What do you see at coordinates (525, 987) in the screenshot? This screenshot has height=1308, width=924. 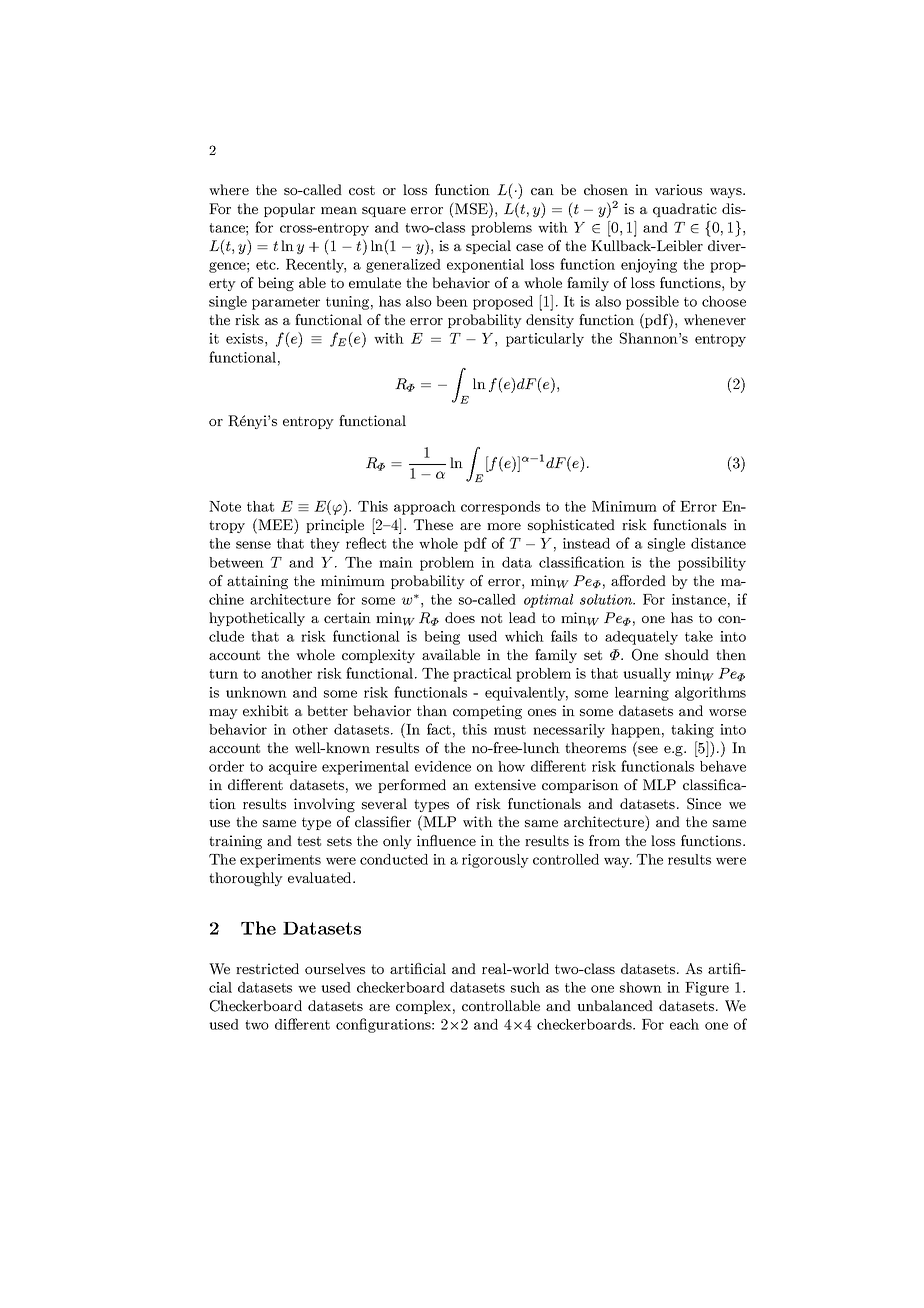 I see `such` at bounding box center [525, 987].
